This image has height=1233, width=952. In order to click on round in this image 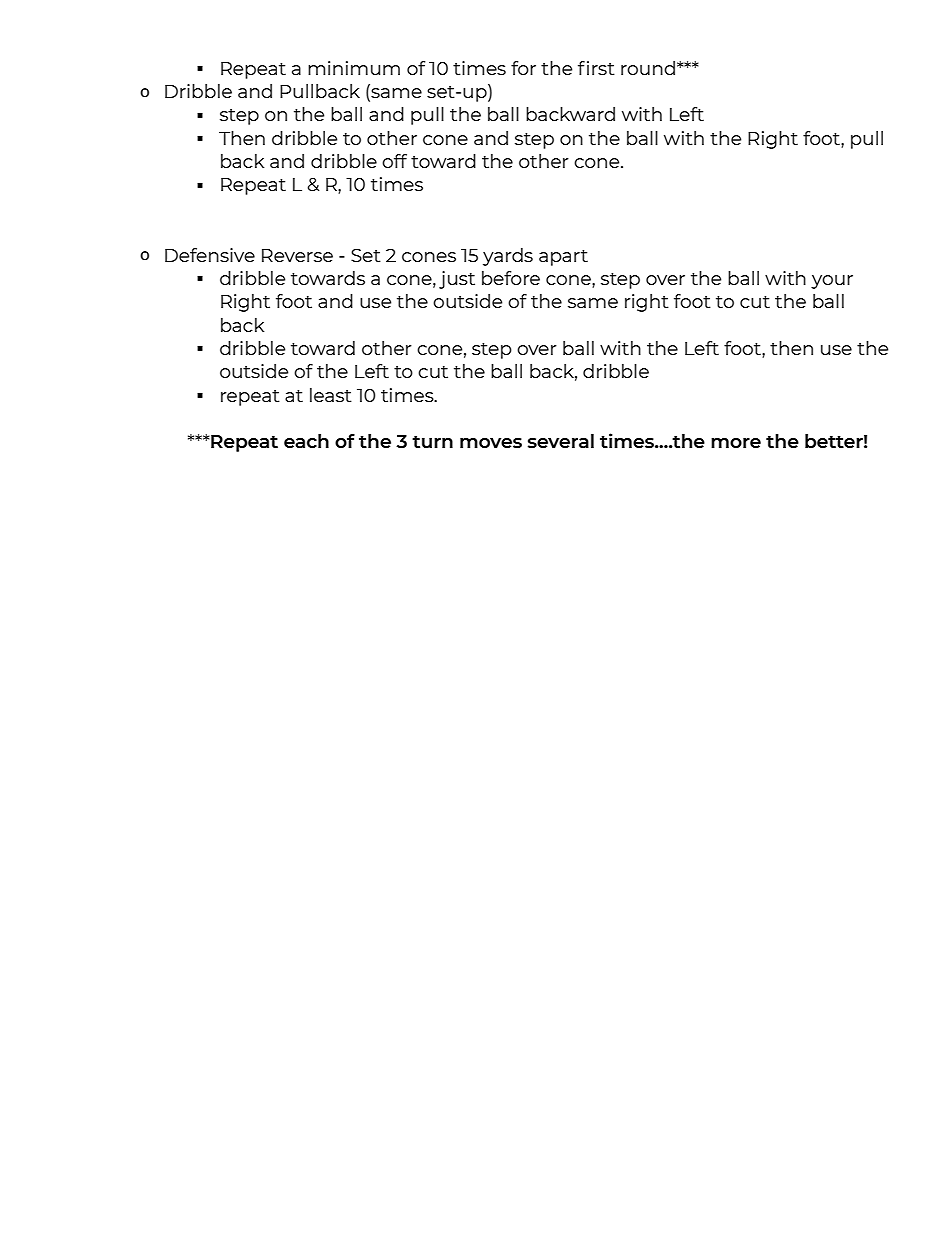, I will do `click(648, 68)`.
